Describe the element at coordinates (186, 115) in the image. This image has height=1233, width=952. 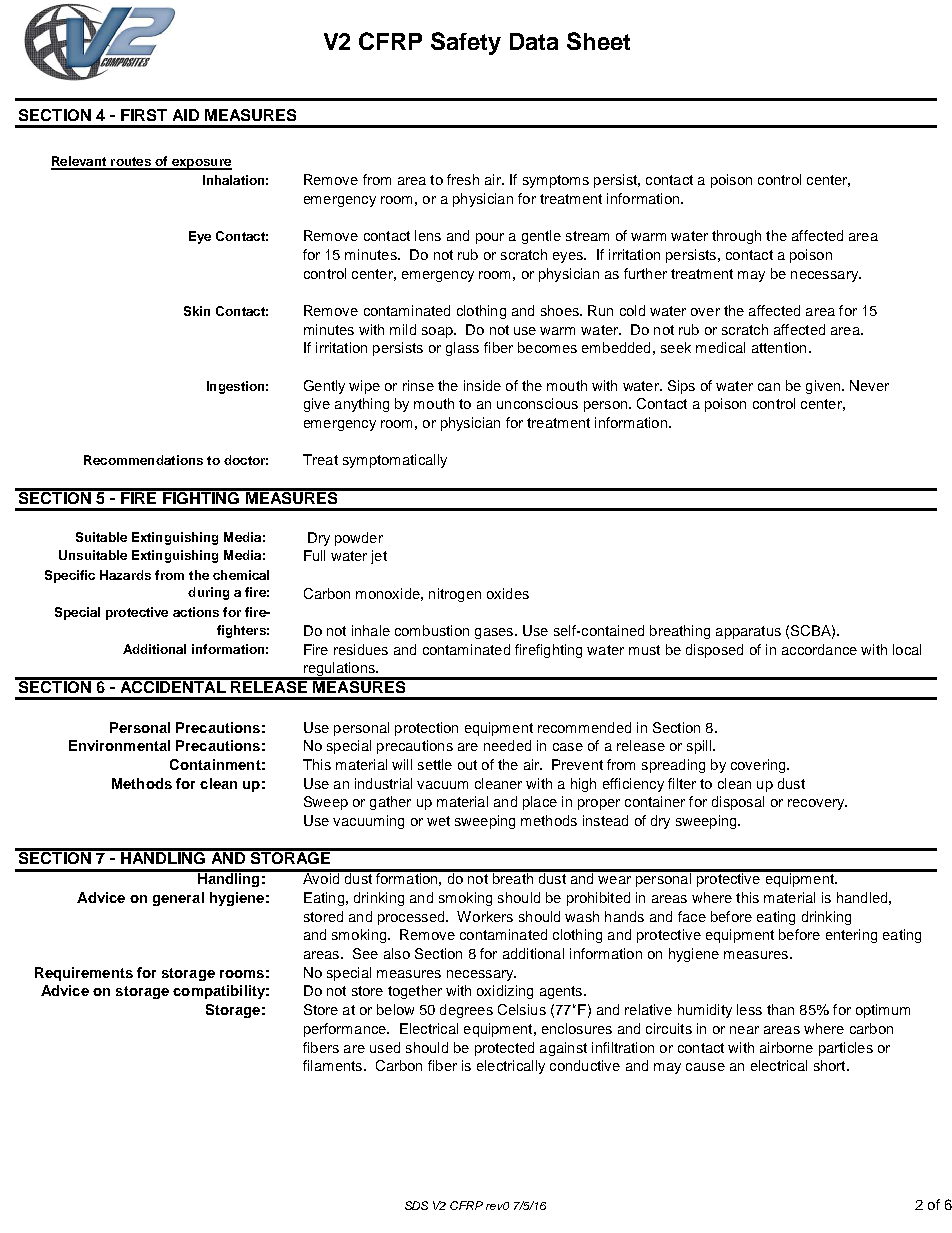
I see `AID` at that location.
